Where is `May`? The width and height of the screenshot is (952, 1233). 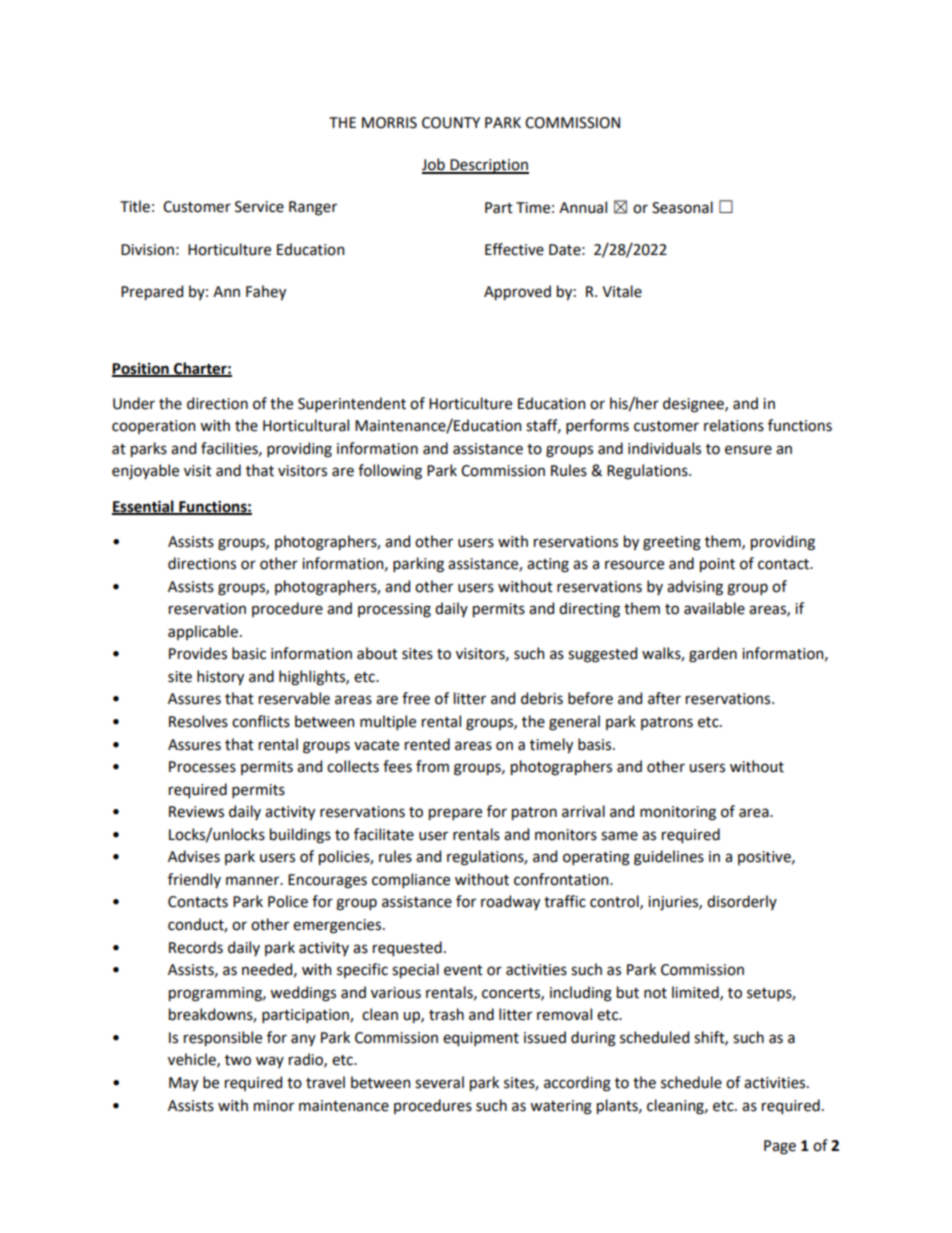
May is located at coordinates (183, 1084).
